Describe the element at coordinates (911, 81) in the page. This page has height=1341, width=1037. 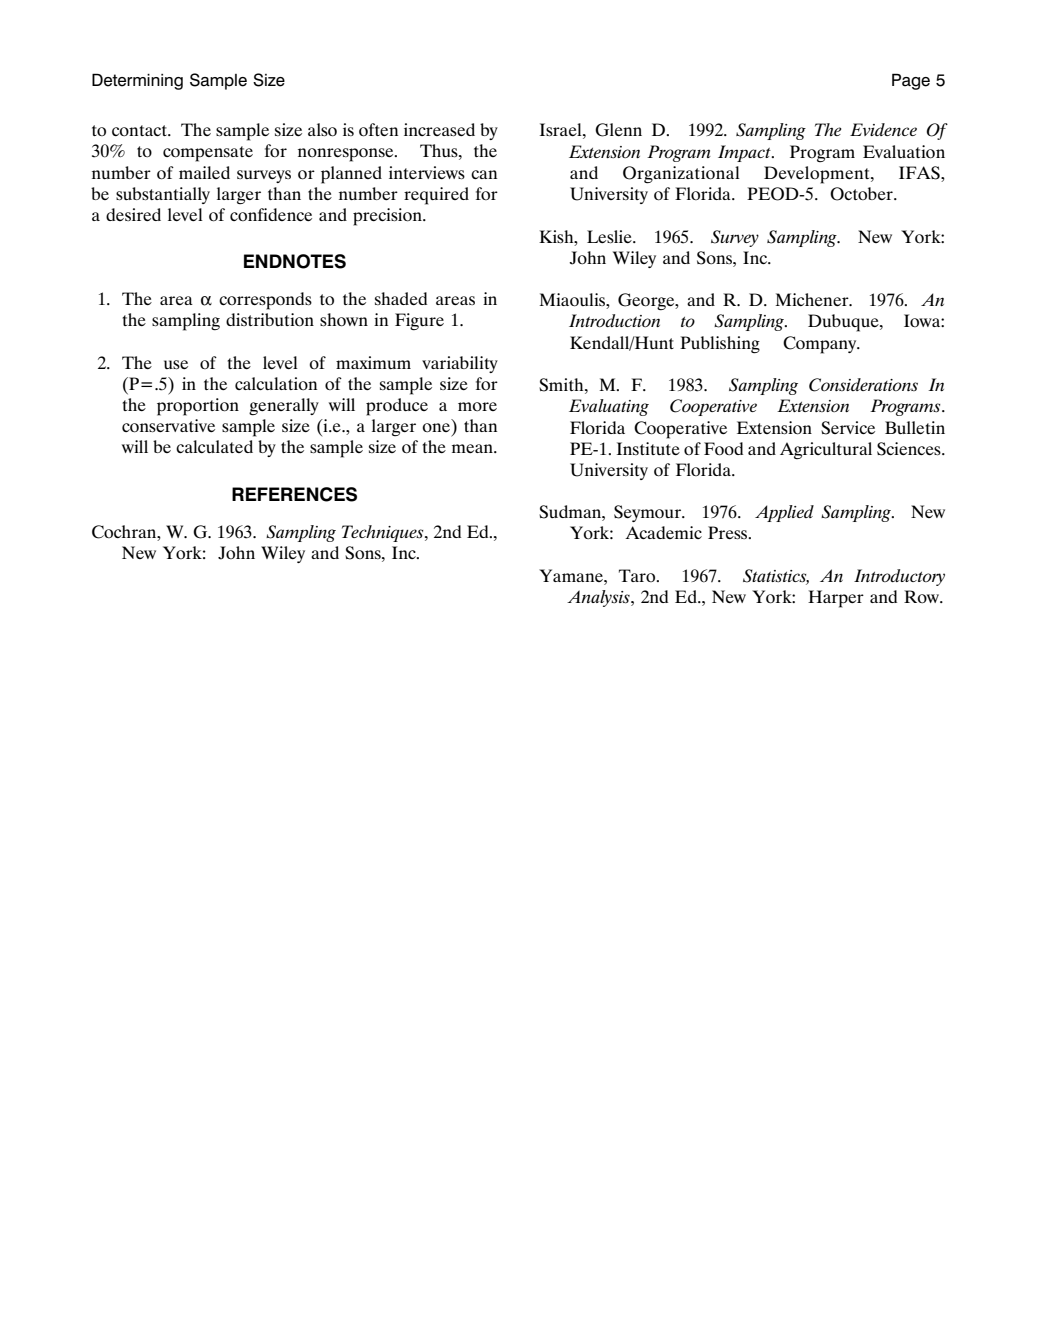
I see `Page` at that location.
